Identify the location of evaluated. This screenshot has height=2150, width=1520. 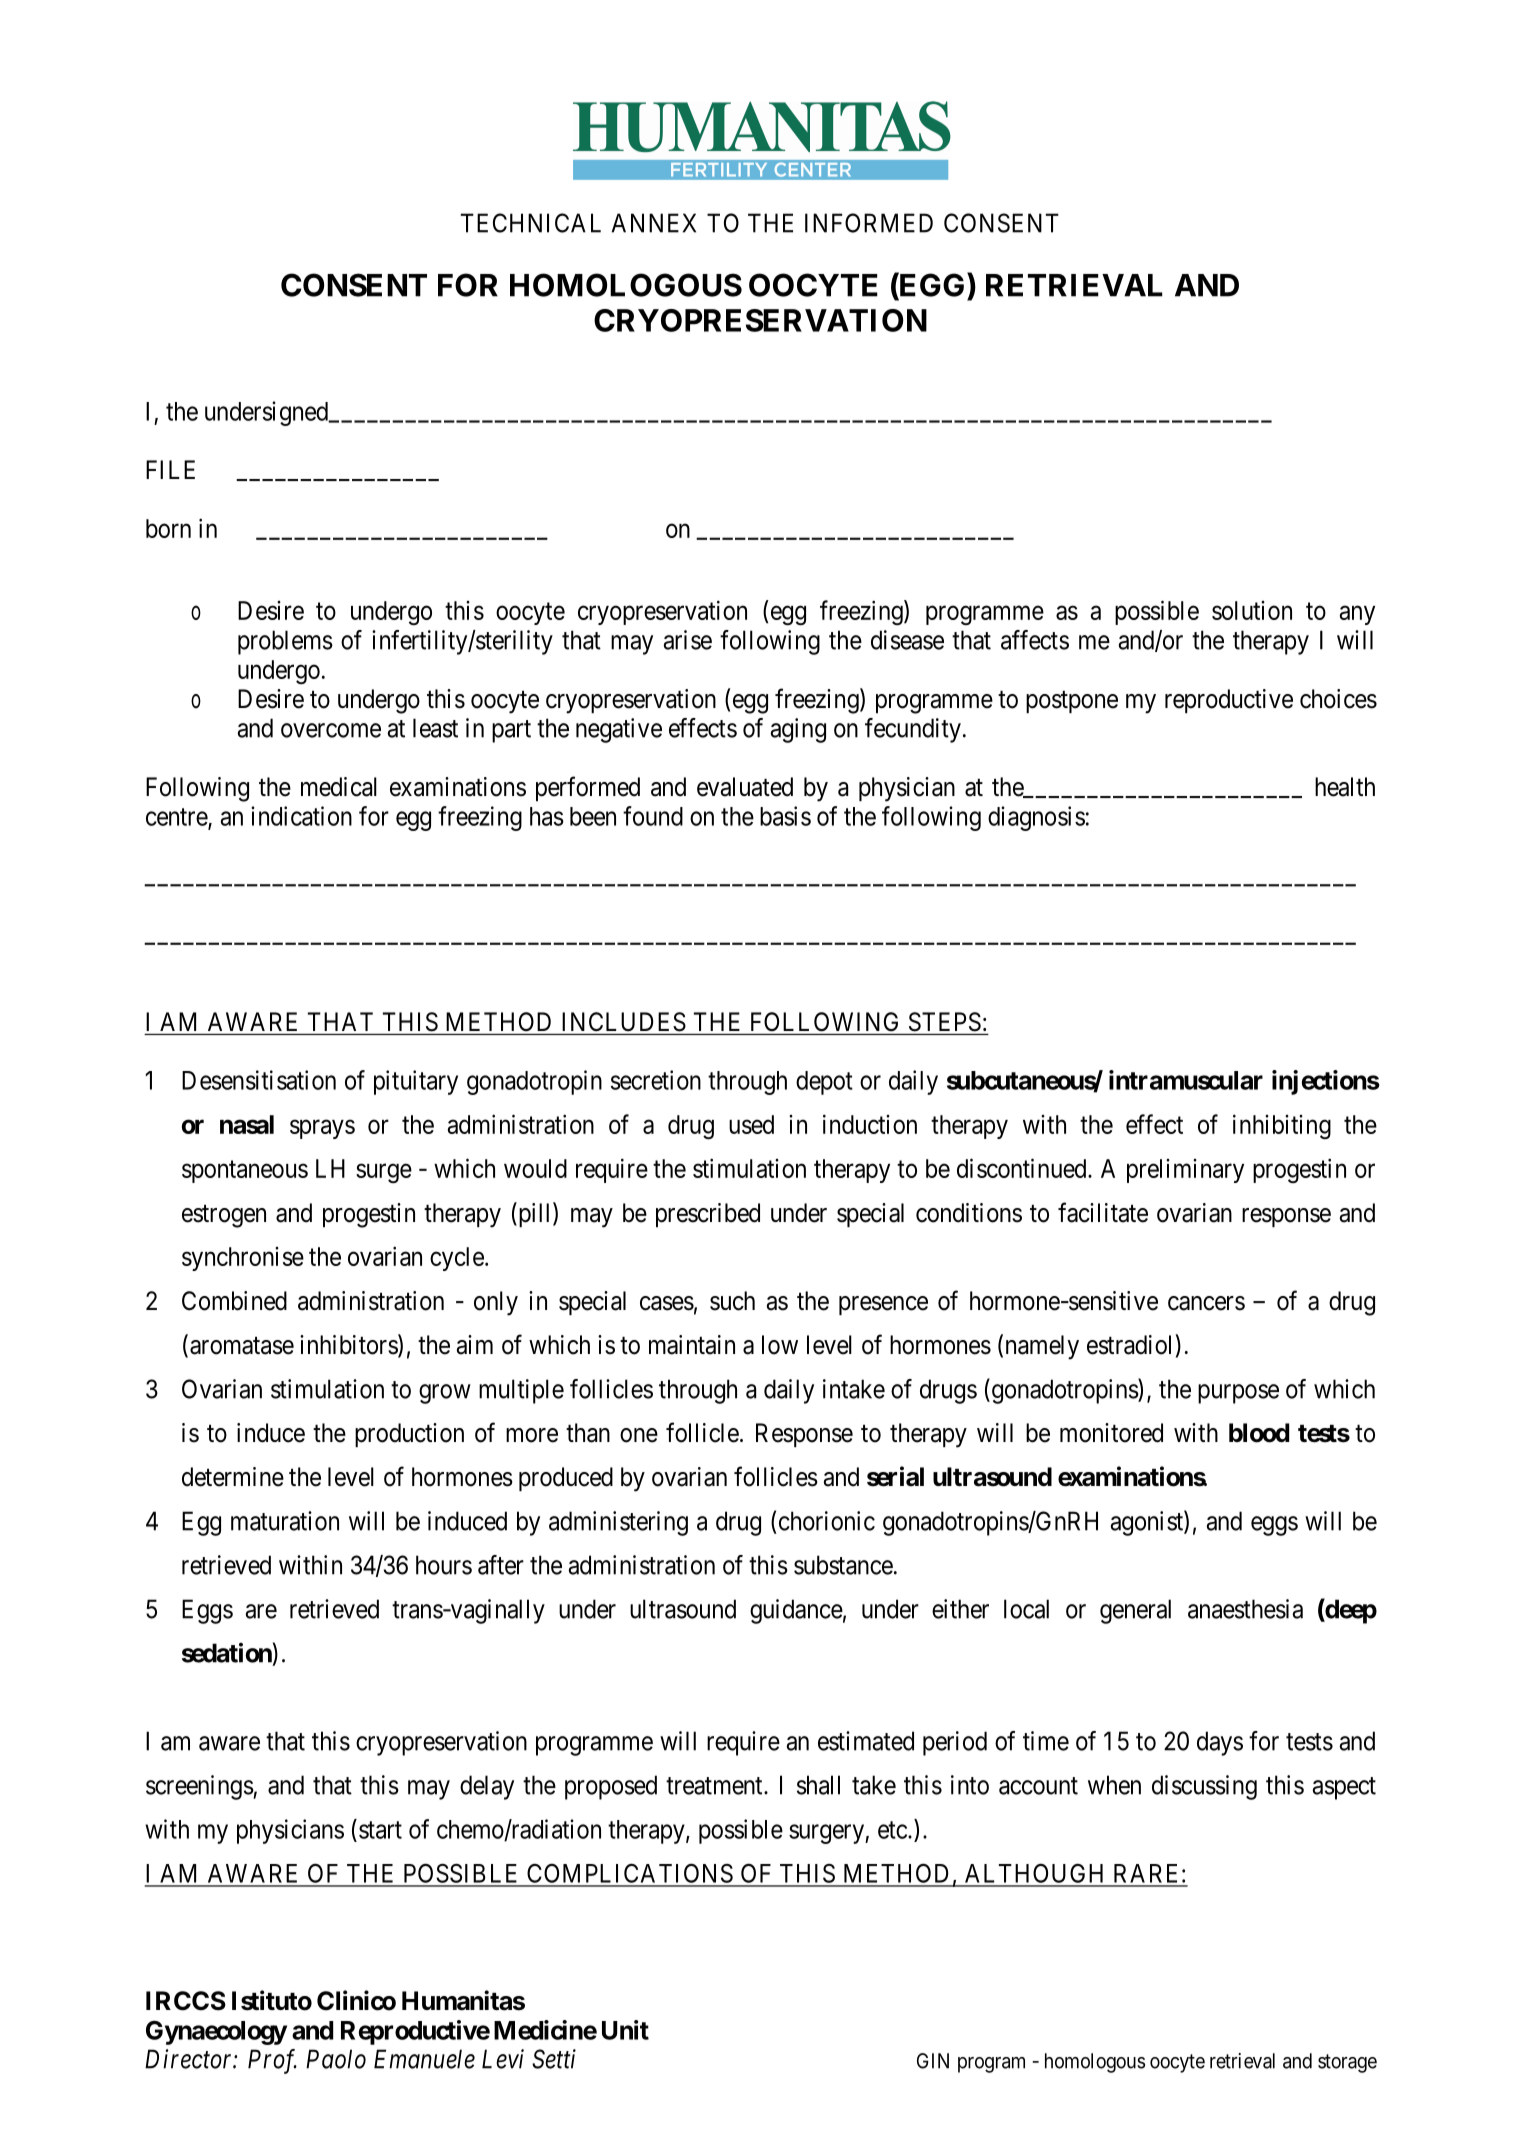
(745, 787).
